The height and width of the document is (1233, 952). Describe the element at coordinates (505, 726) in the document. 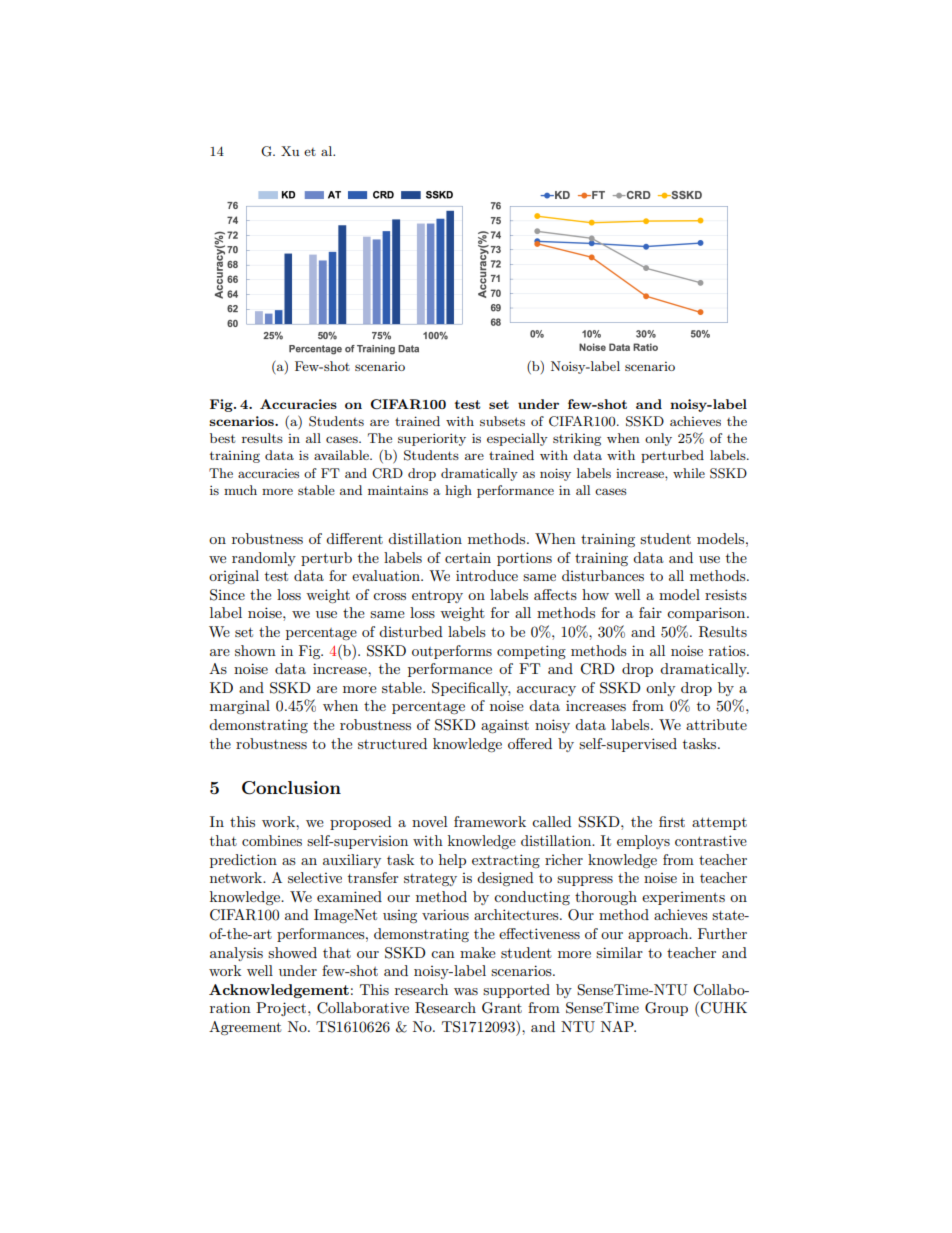

I see `against` at that location.
